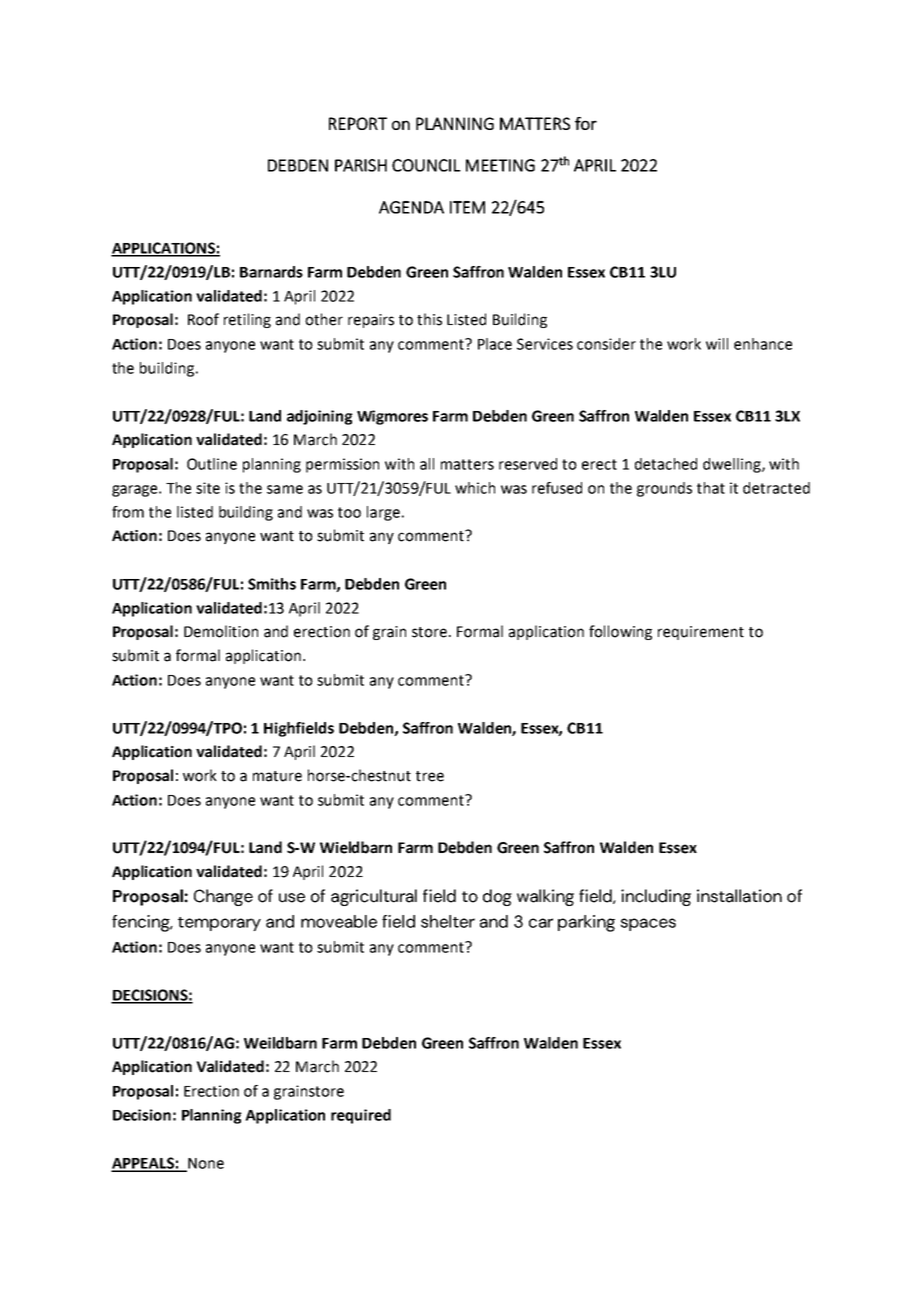 The height and width of the screenshot is (1308, 924). What do you see at coordinates (739, 896) in the screenshot?
I see `installation` at bounding box center [739, 896].
